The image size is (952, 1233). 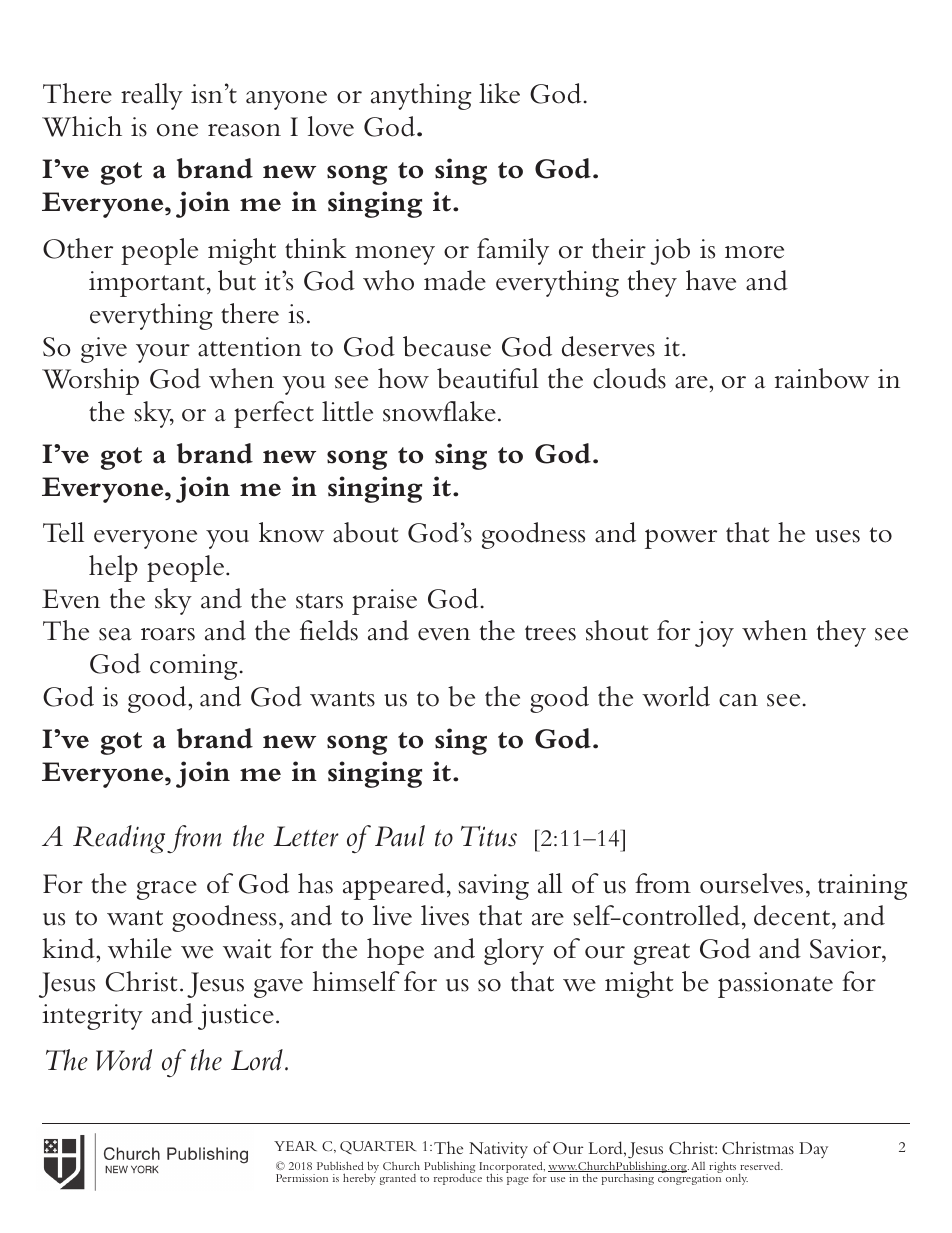 I want to click on more, so click(x=754, y=252).
